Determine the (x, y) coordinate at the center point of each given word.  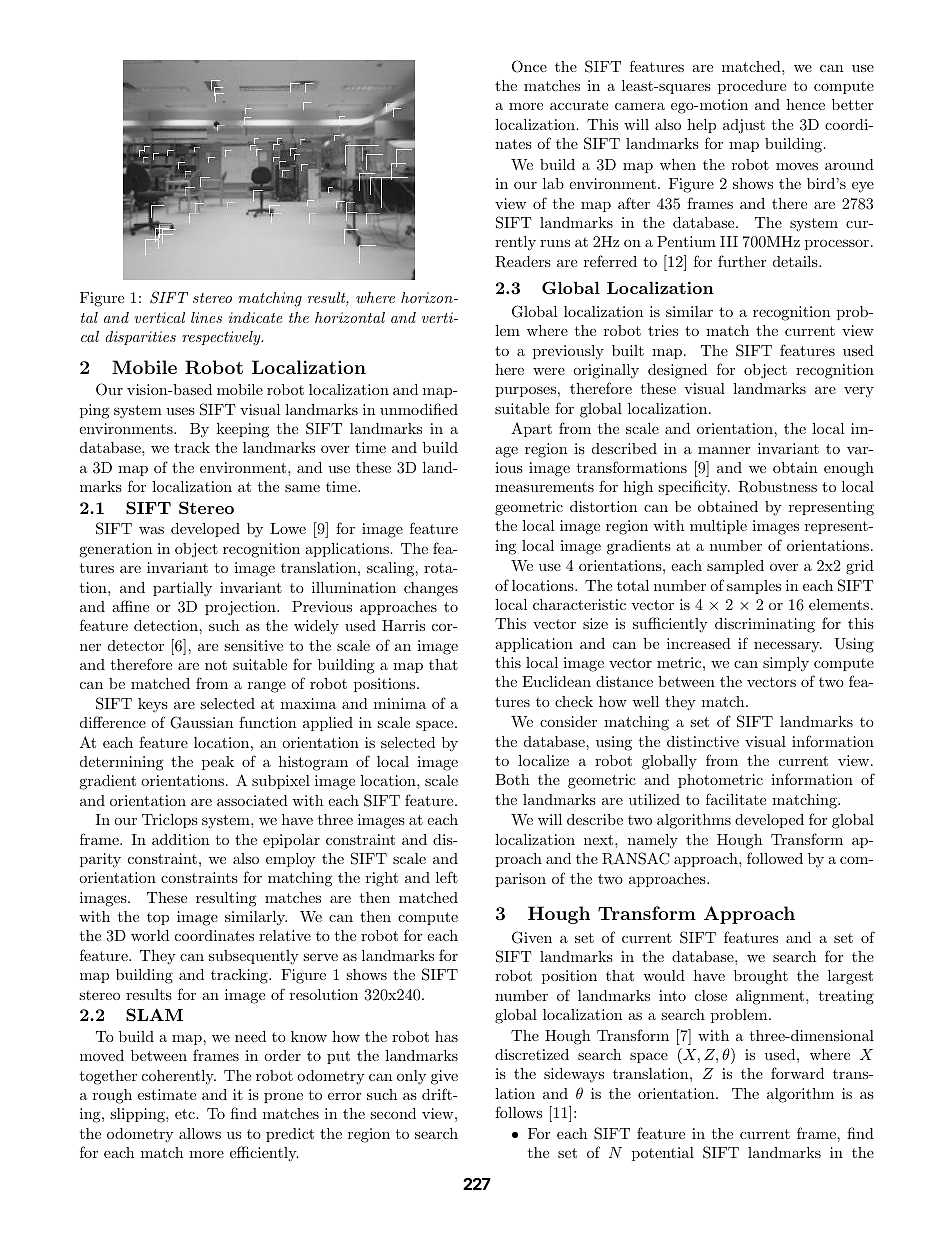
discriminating (765, 625)
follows (518, 1112)
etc (186, 1114)
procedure (752, 87)
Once (529, 66)
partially (182, 589)
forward (797, 1073)
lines (206, 317)
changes (431, 589)
